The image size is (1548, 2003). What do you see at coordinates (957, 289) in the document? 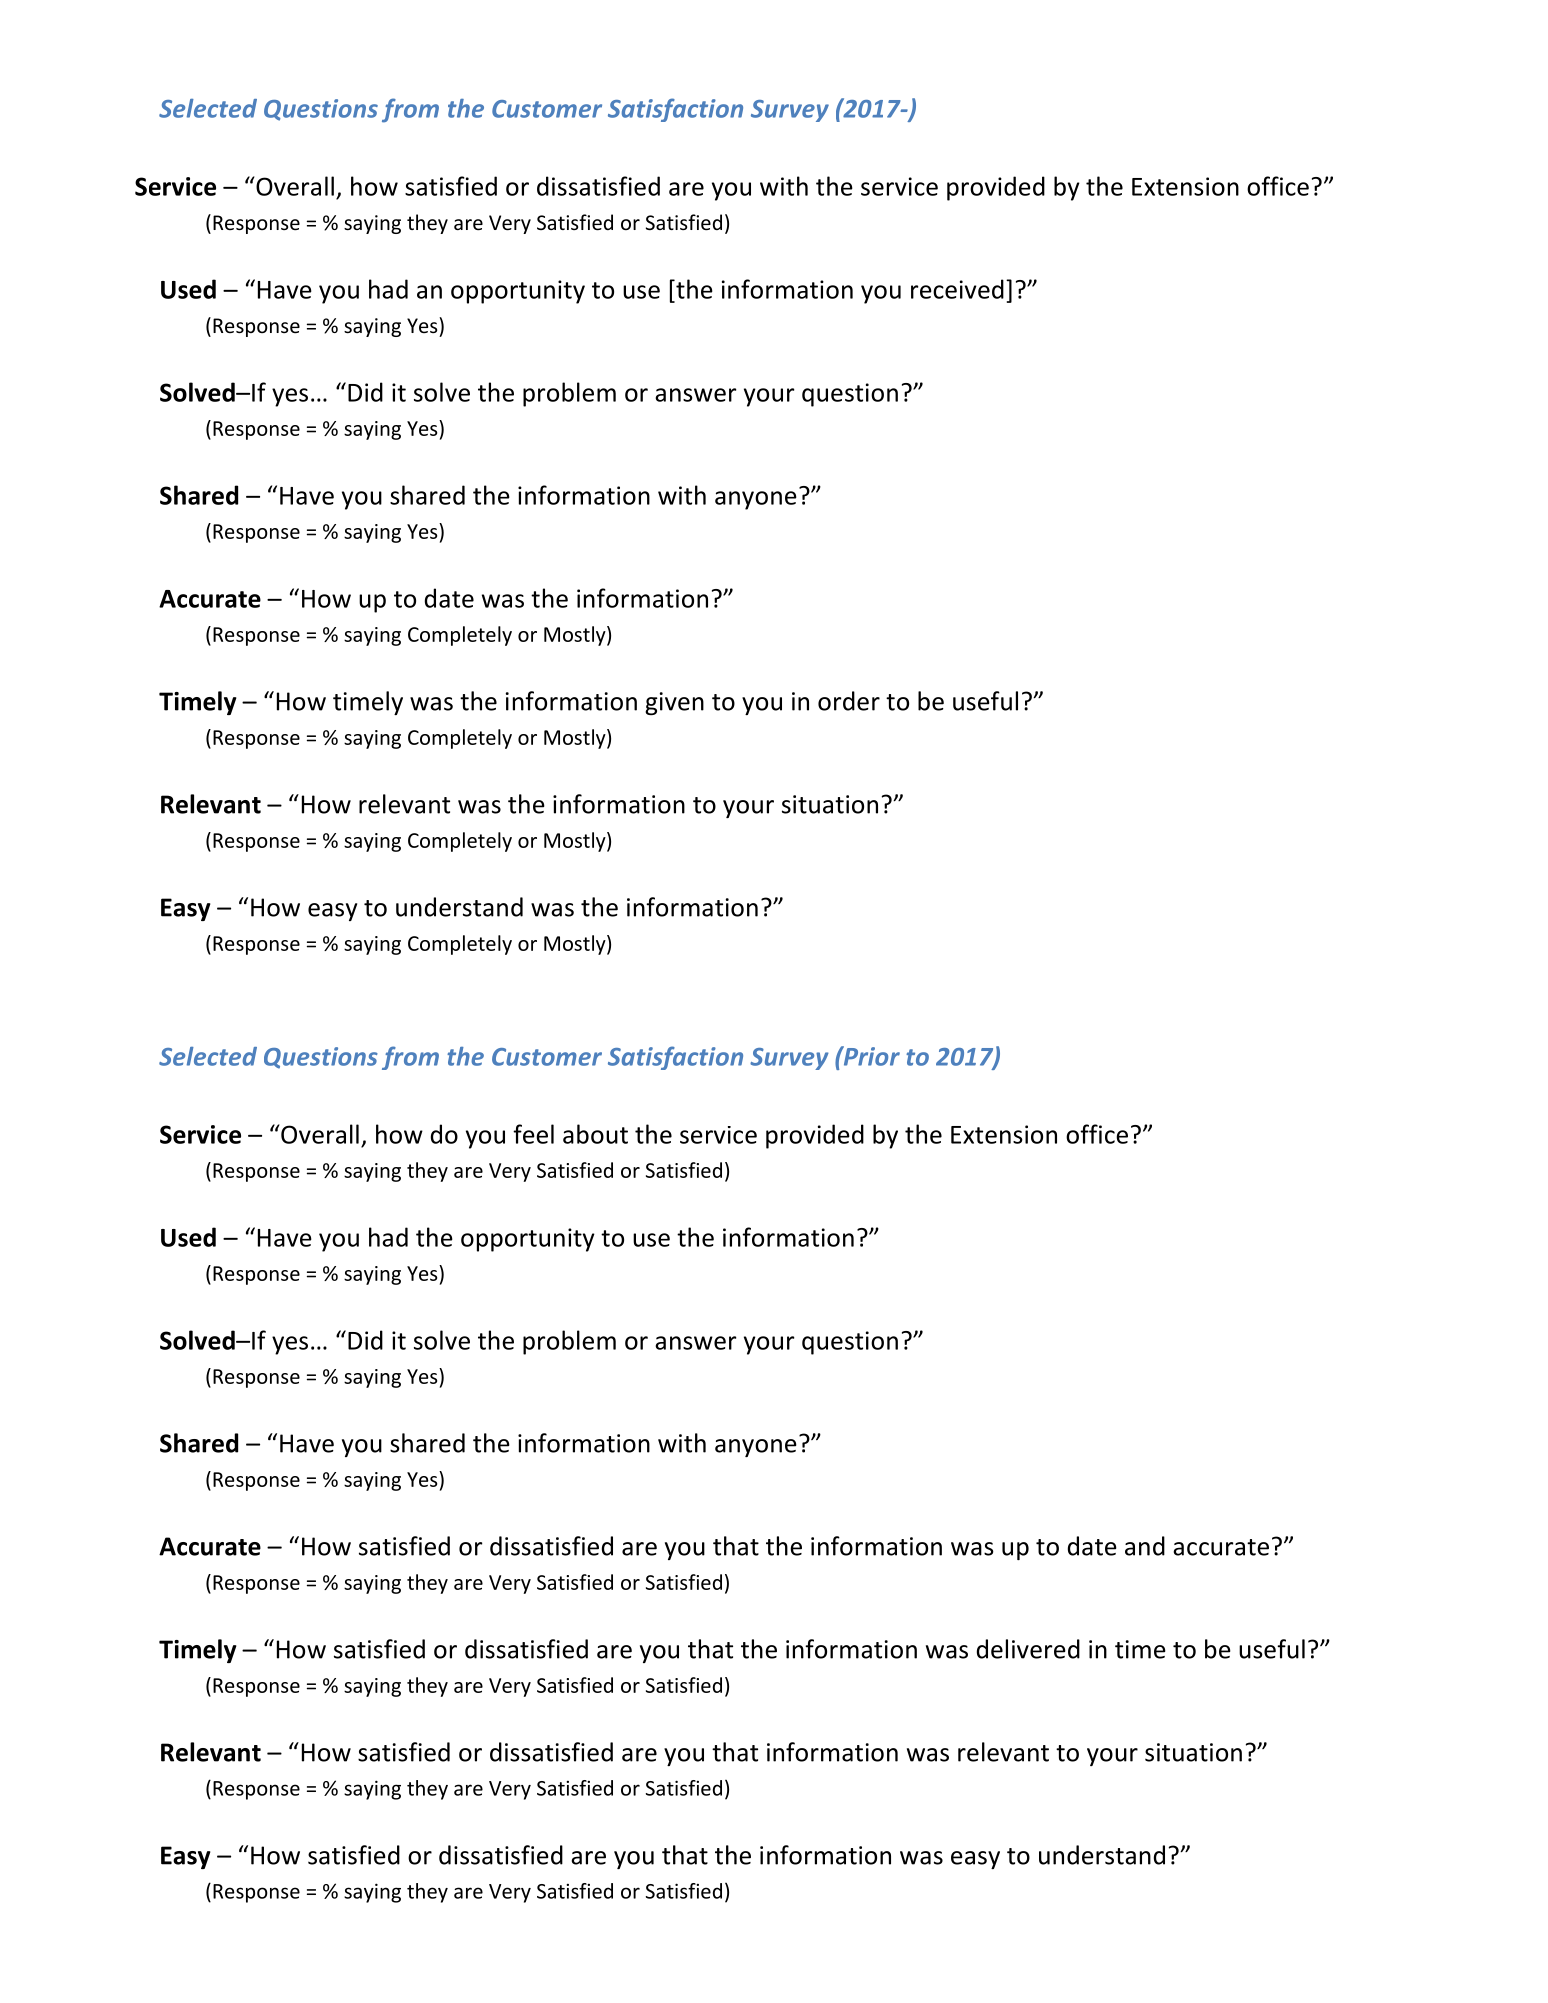
I see `received` at bounding box center [957, 289].
